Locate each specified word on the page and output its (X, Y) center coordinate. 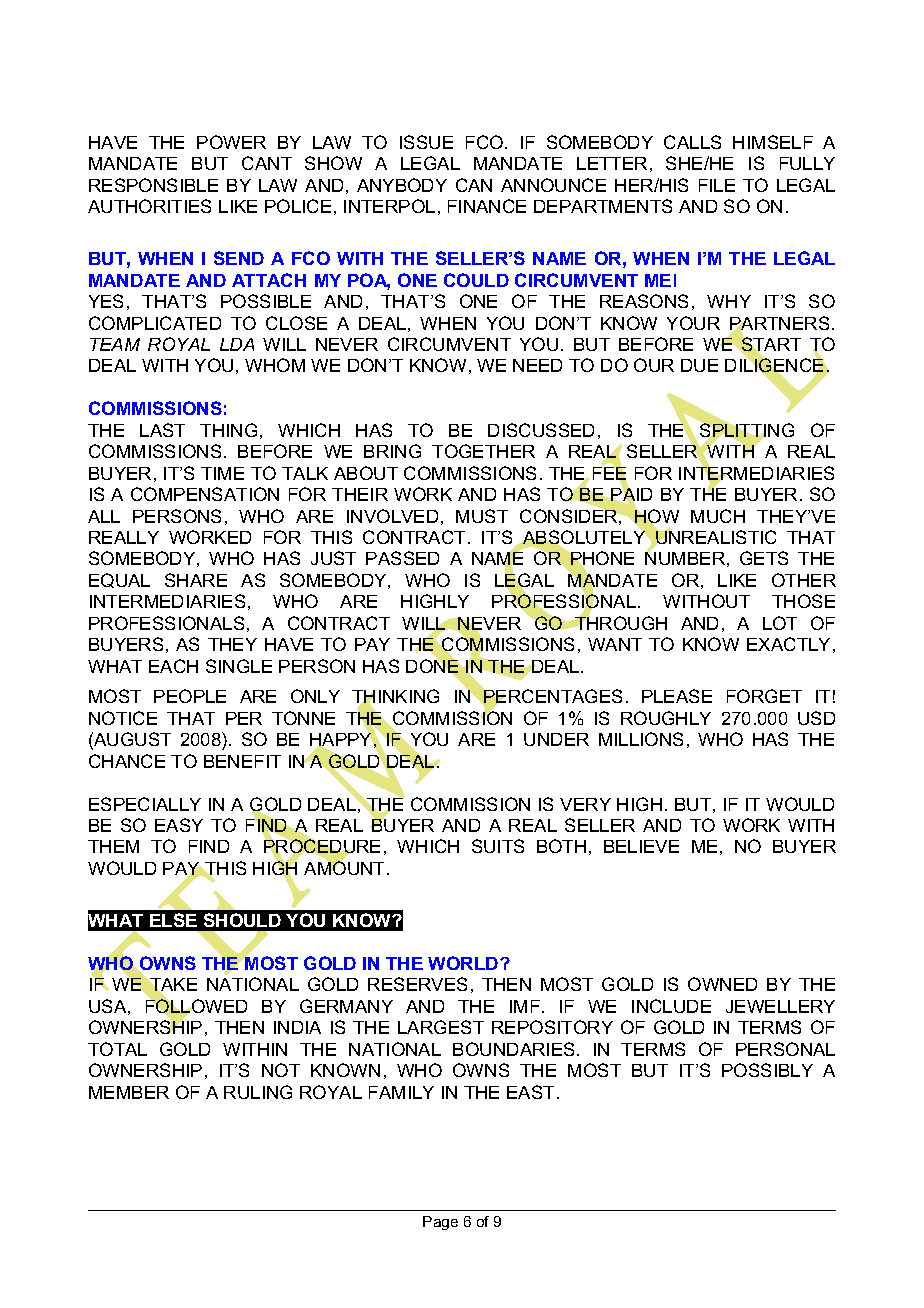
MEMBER (129, 1092)
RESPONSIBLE (153, 185)
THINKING (395, 698)
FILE (717, 185)
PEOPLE (190, 696)
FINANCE (487, 206)
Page (440, 1223)
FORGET (764, 696)
